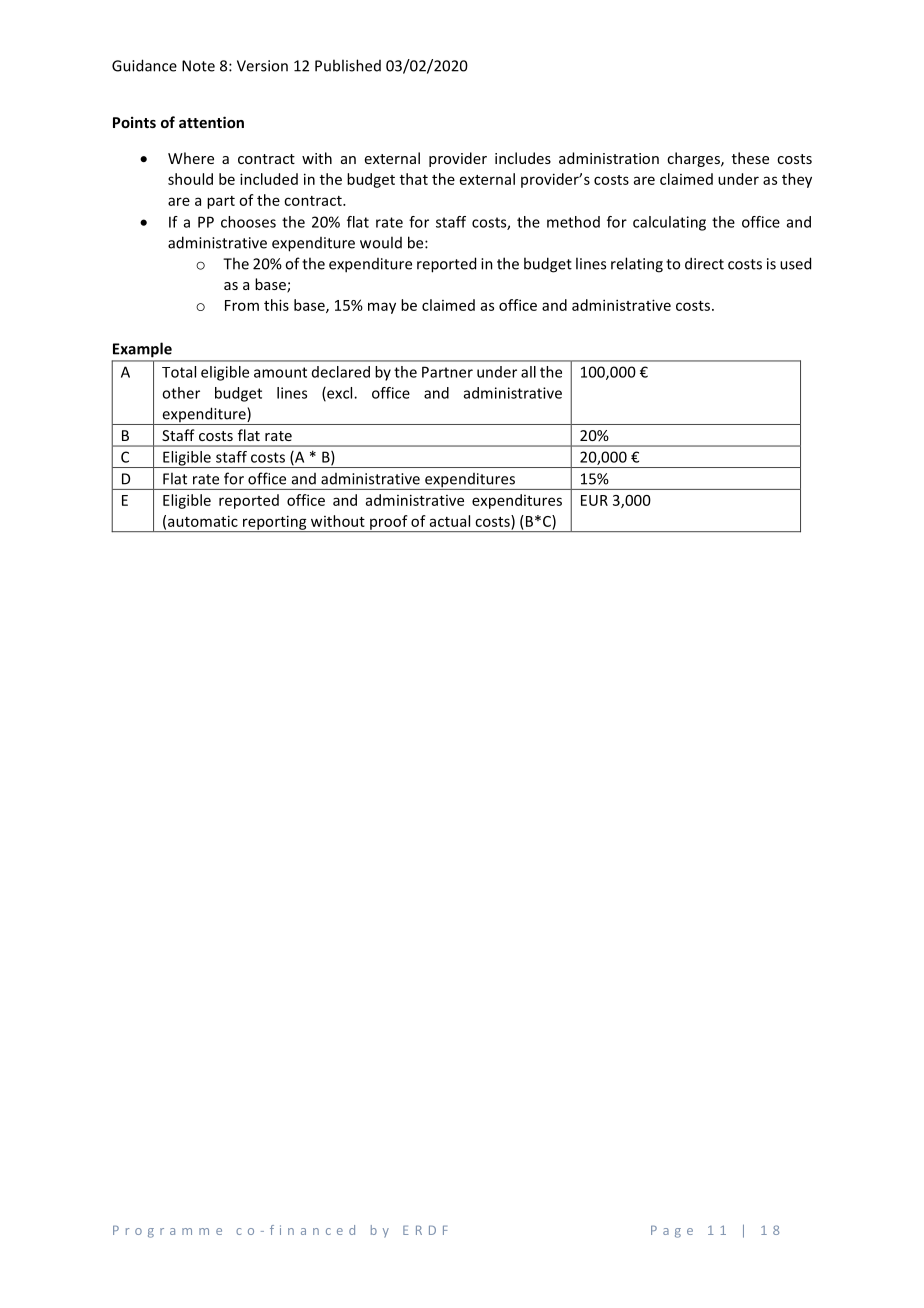  I want to click on Published, so click(348, 65).
